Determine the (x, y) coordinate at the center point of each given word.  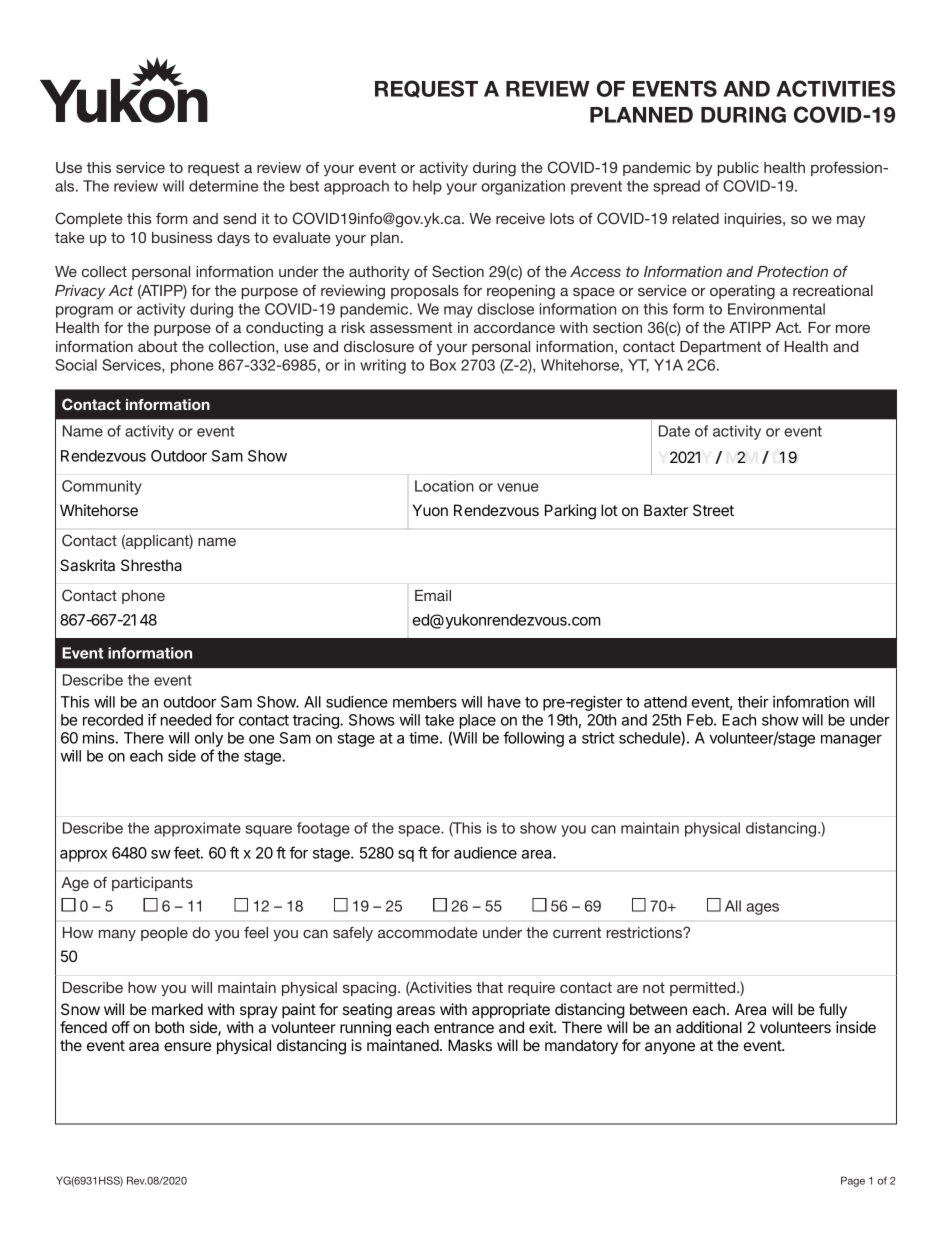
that (489, 987)
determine (223, 186)
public (738, 169)
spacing (369, 989)
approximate (197, 829)
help (427, 187)
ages (762, 909)
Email (433, 595)
